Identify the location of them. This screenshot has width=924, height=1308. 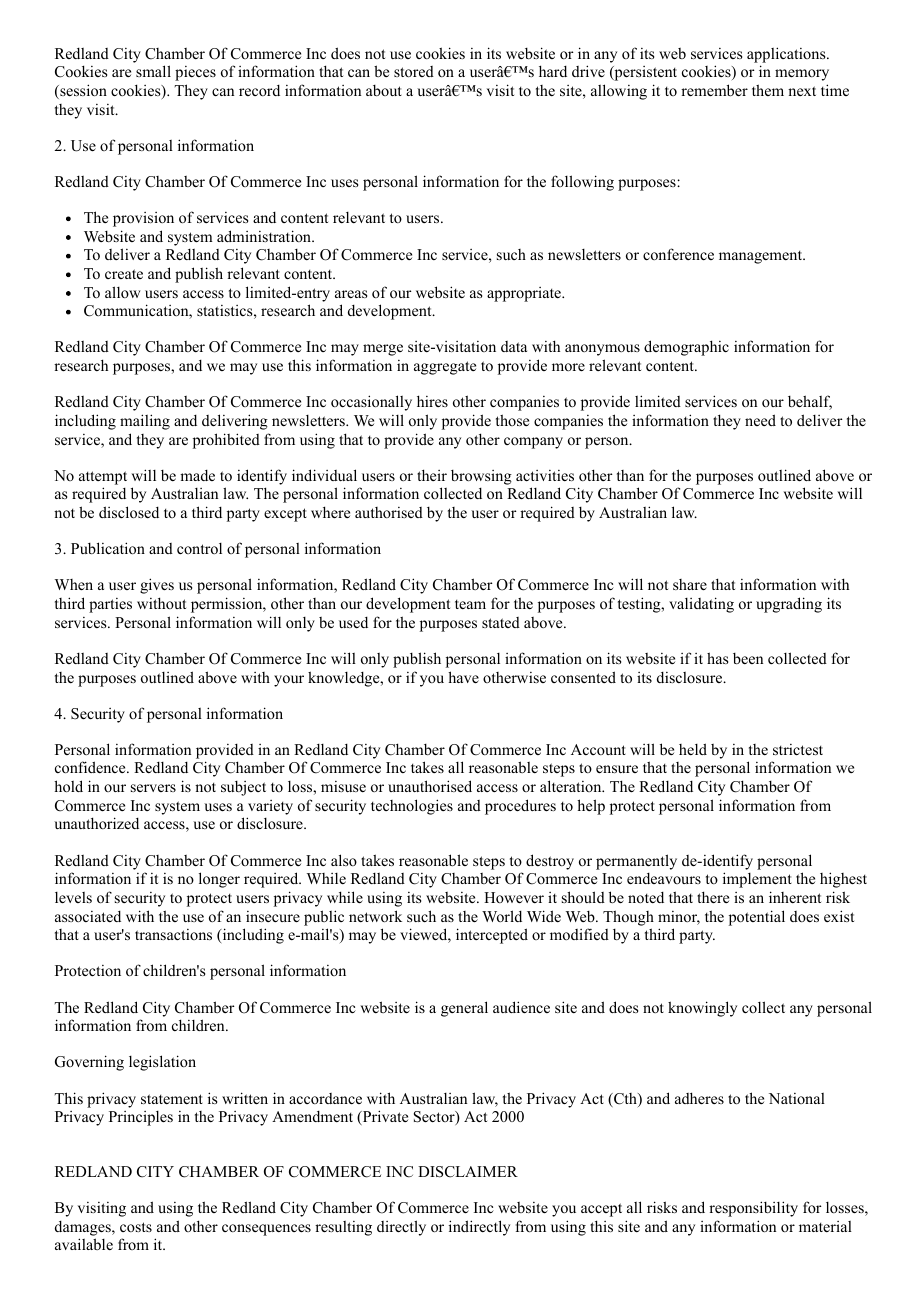
(768, 90).
